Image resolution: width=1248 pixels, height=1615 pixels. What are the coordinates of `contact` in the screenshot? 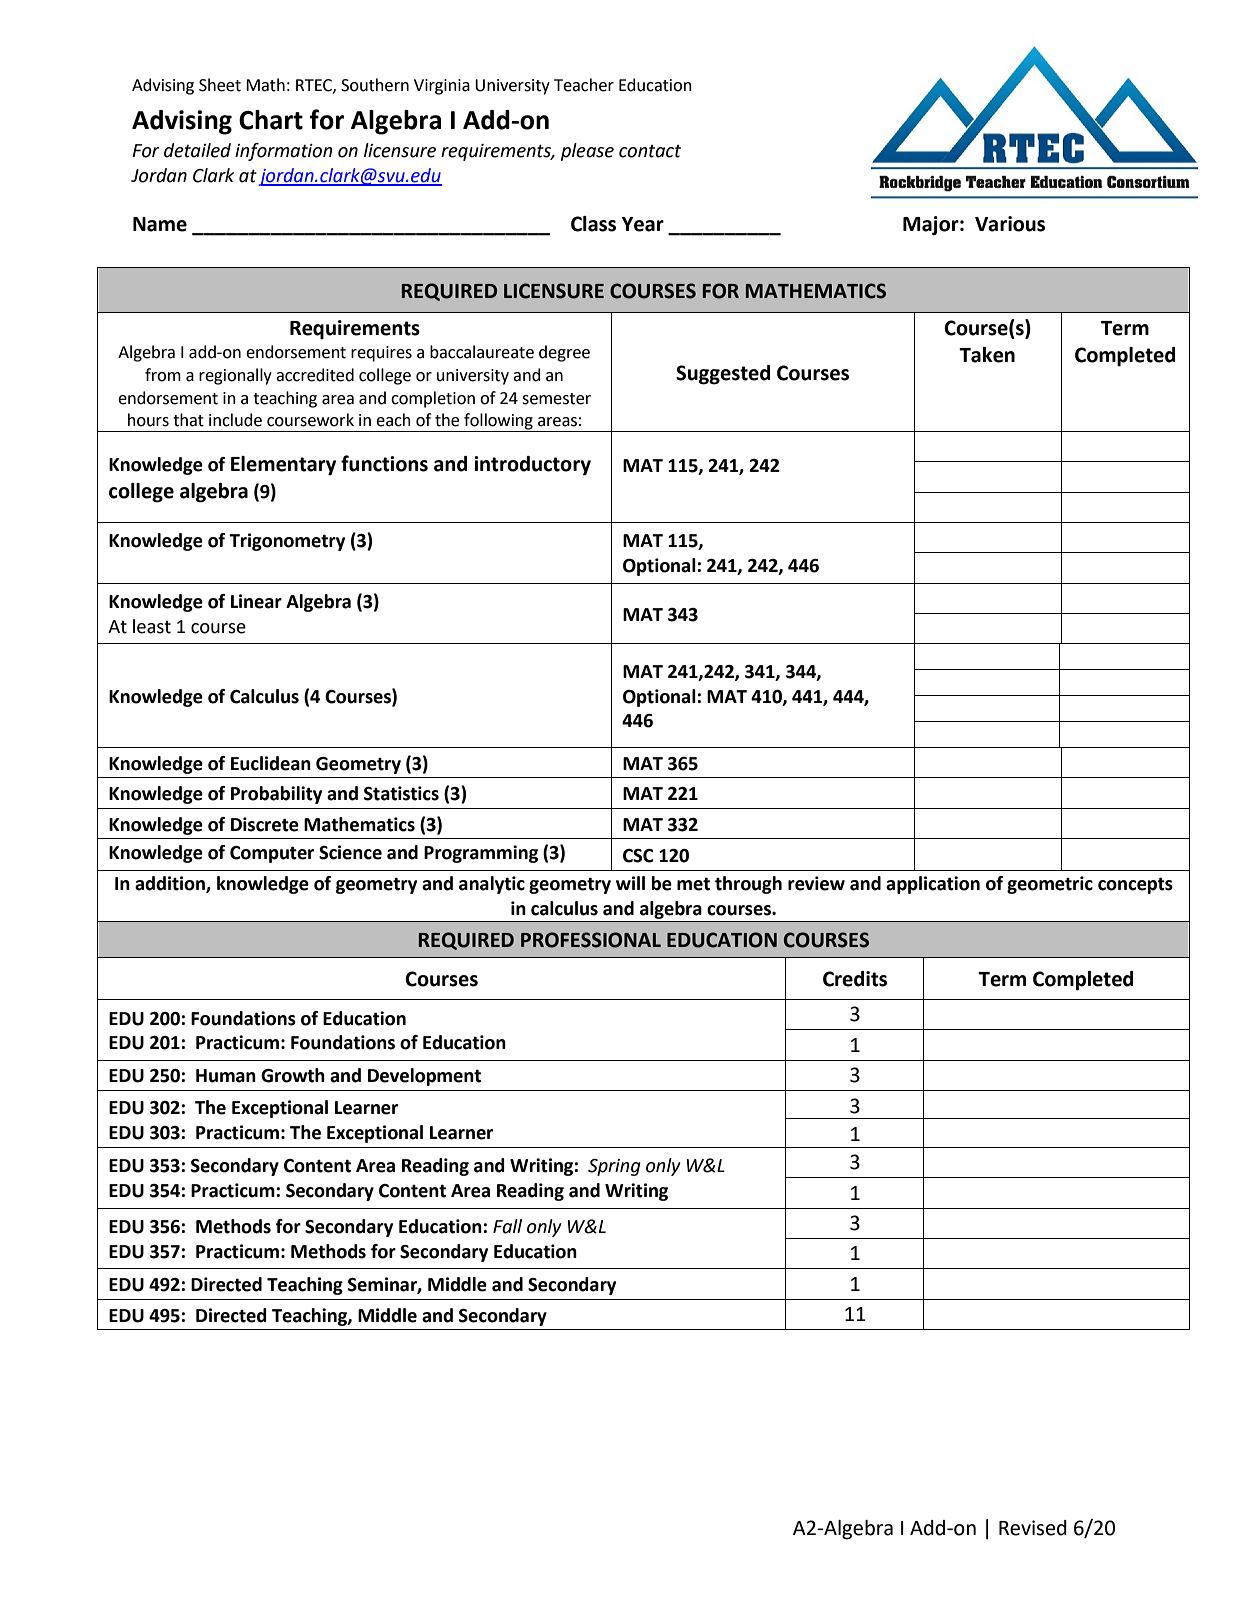 It's located at (650, 151).
